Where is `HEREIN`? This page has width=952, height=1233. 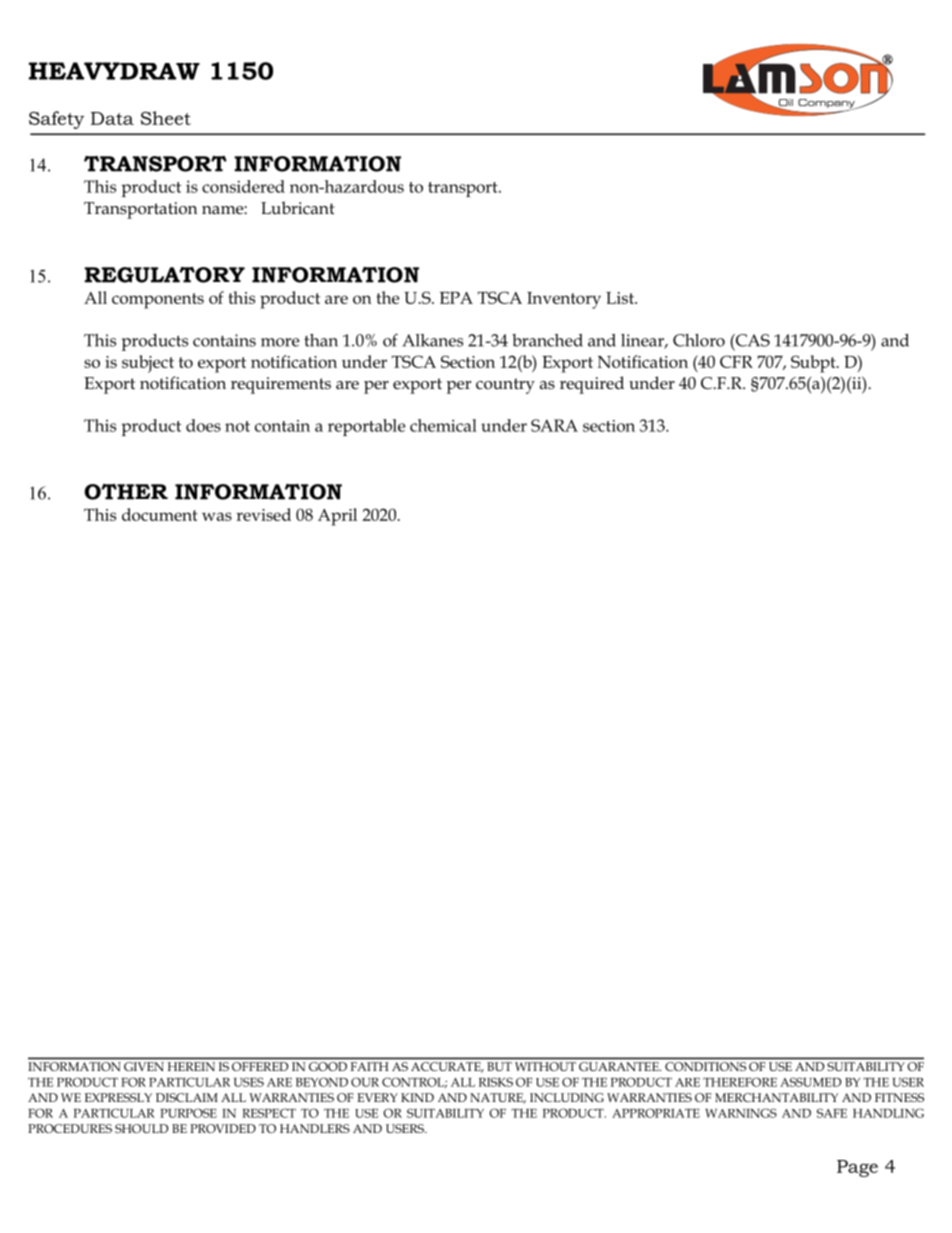
HEREIN is located at coordinates (191, 1066).
